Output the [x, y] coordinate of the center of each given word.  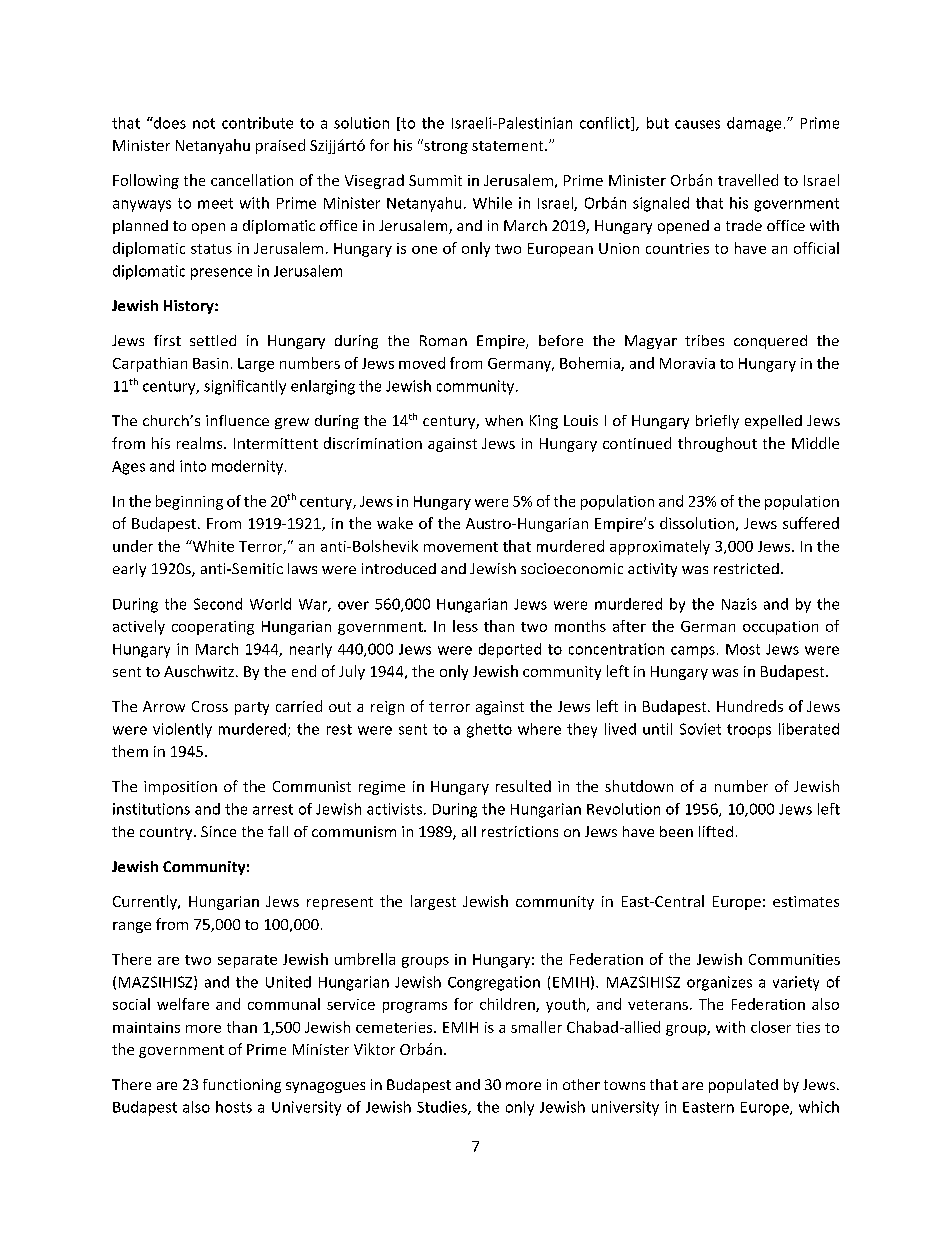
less [465, 626]
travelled [748, 180]
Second [218, 604]
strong [445, 146]
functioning [242, 1086]
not [204, 123]
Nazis [739, 604]
